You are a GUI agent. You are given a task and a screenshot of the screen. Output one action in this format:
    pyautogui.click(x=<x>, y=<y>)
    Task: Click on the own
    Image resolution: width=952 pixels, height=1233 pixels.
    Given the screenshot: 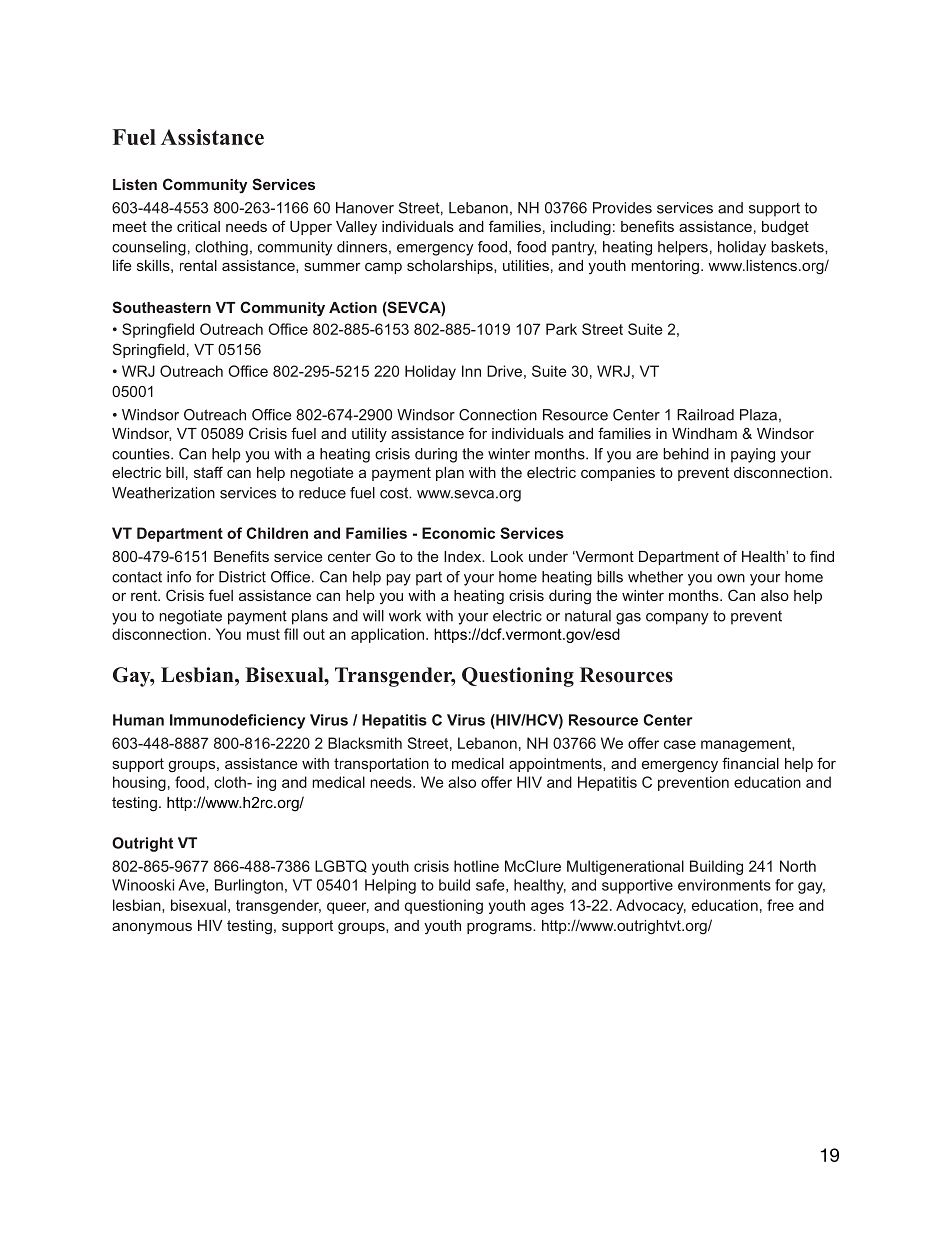 What is the action you would take?
    pyautogui.click(x=731, y=578)
